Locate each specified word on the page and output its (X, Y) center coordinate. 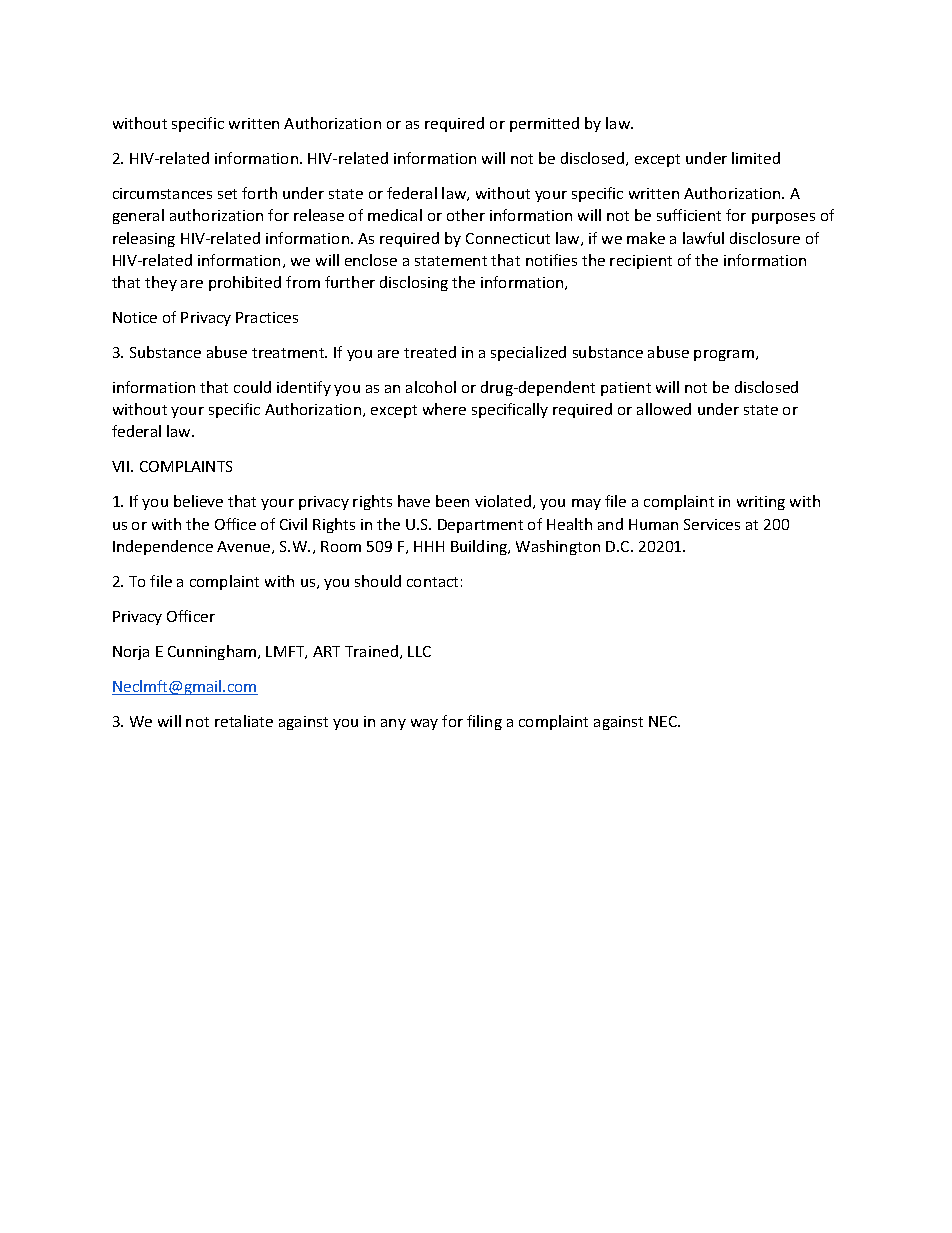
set (227, 194)
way (424, 724)
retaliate (244, 721)
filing (484, 722)
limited (756, 158)
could (252, 387)
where (444, 409)
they (161, 283)
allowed (664, 409)
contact (432, 582)
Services (712, 524)
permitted (544, 124)
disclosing (414, 283)
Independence (163, 547)
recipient (641, 262)
